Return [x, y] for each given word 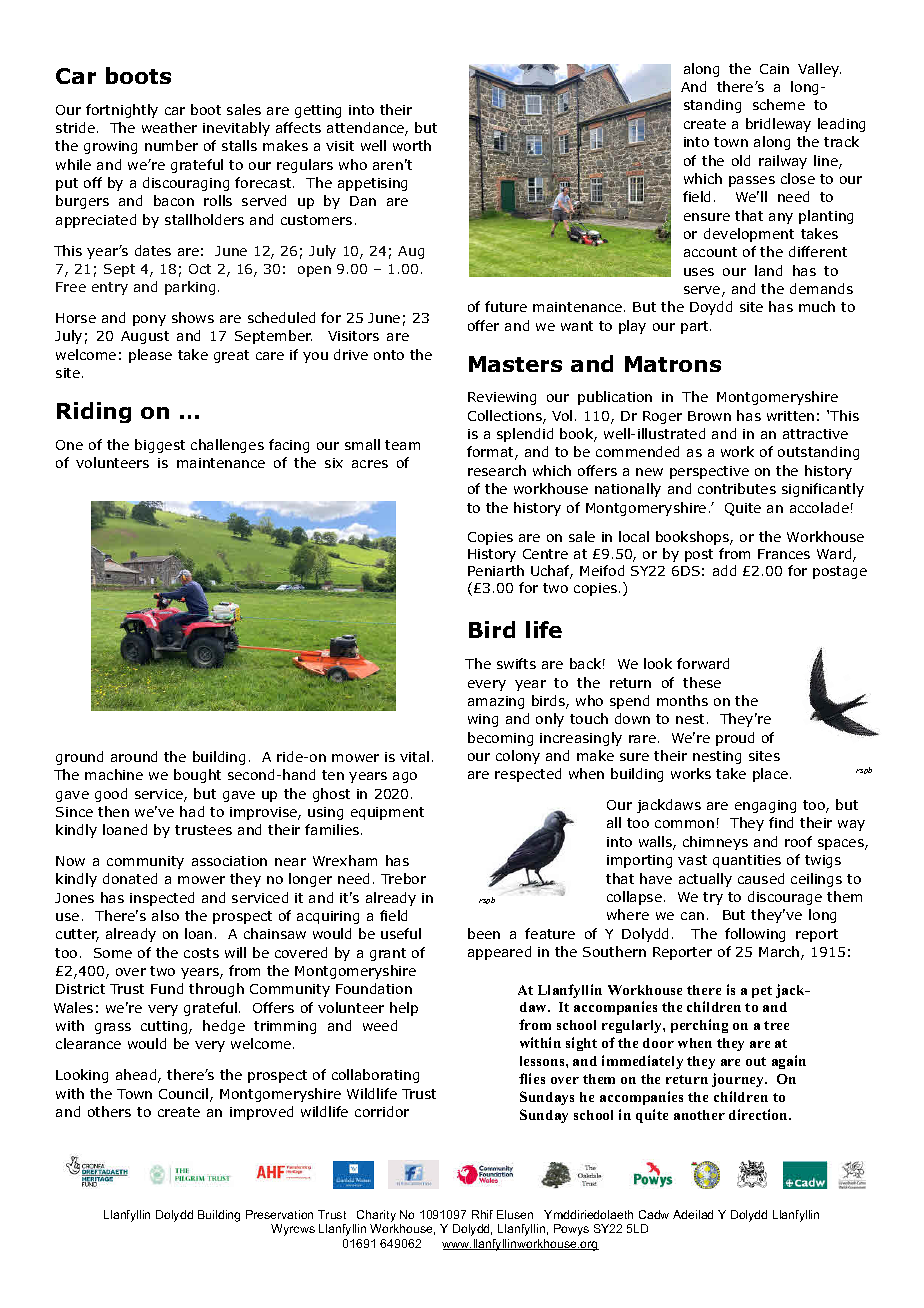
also [165, 915]
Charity [375, 1217]
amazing [496, 702]
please [150, 356]
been [484, 933]
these [702, 682]
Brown [709, 416]
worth [412, 145]
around [134, 756]
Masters [515, 364]
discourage [785, 898]
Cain [774, 69]
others [109, 1111]
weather [169, 127]
